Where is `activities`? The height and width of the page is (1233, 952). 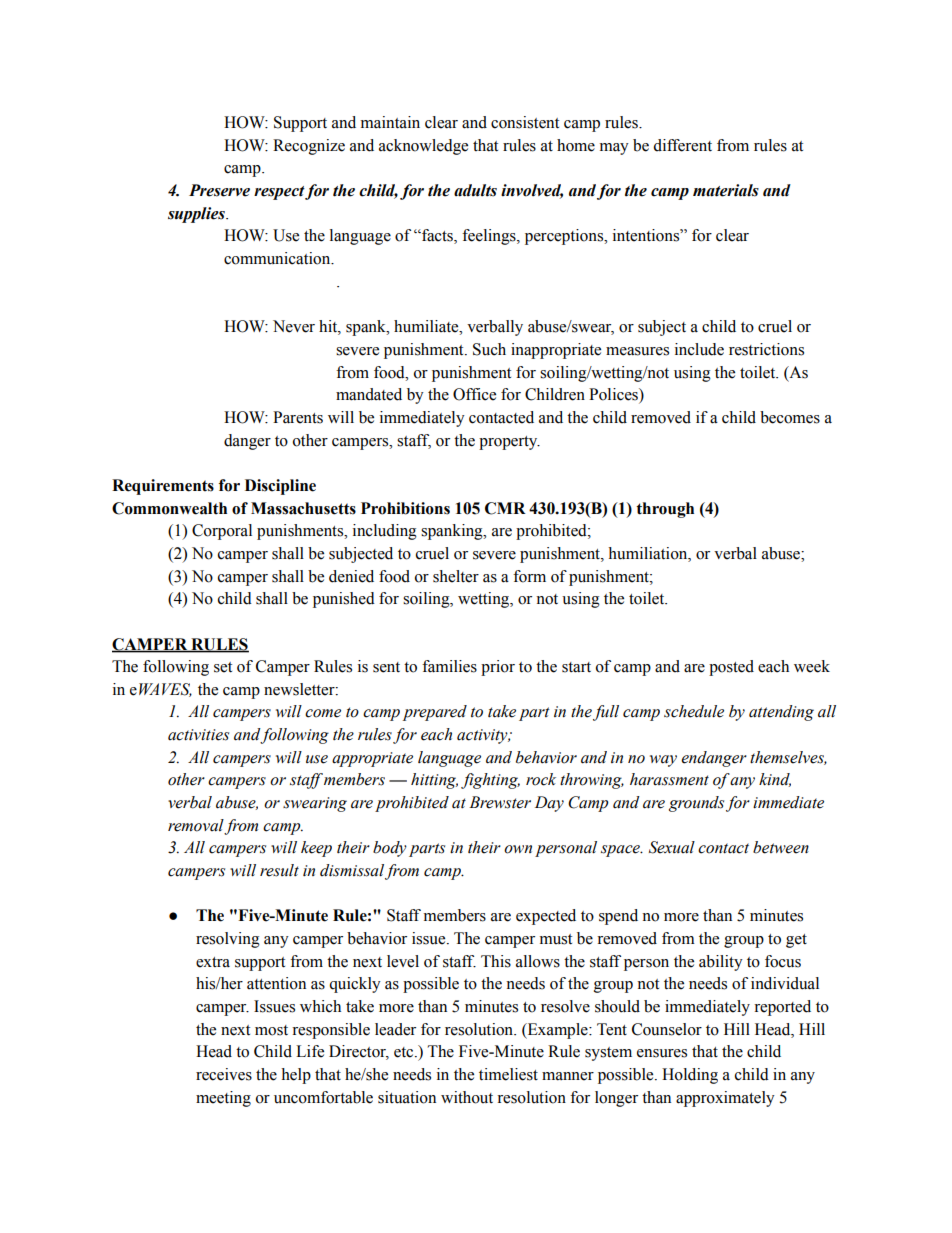 activities is located at coordinates (198, 735).
